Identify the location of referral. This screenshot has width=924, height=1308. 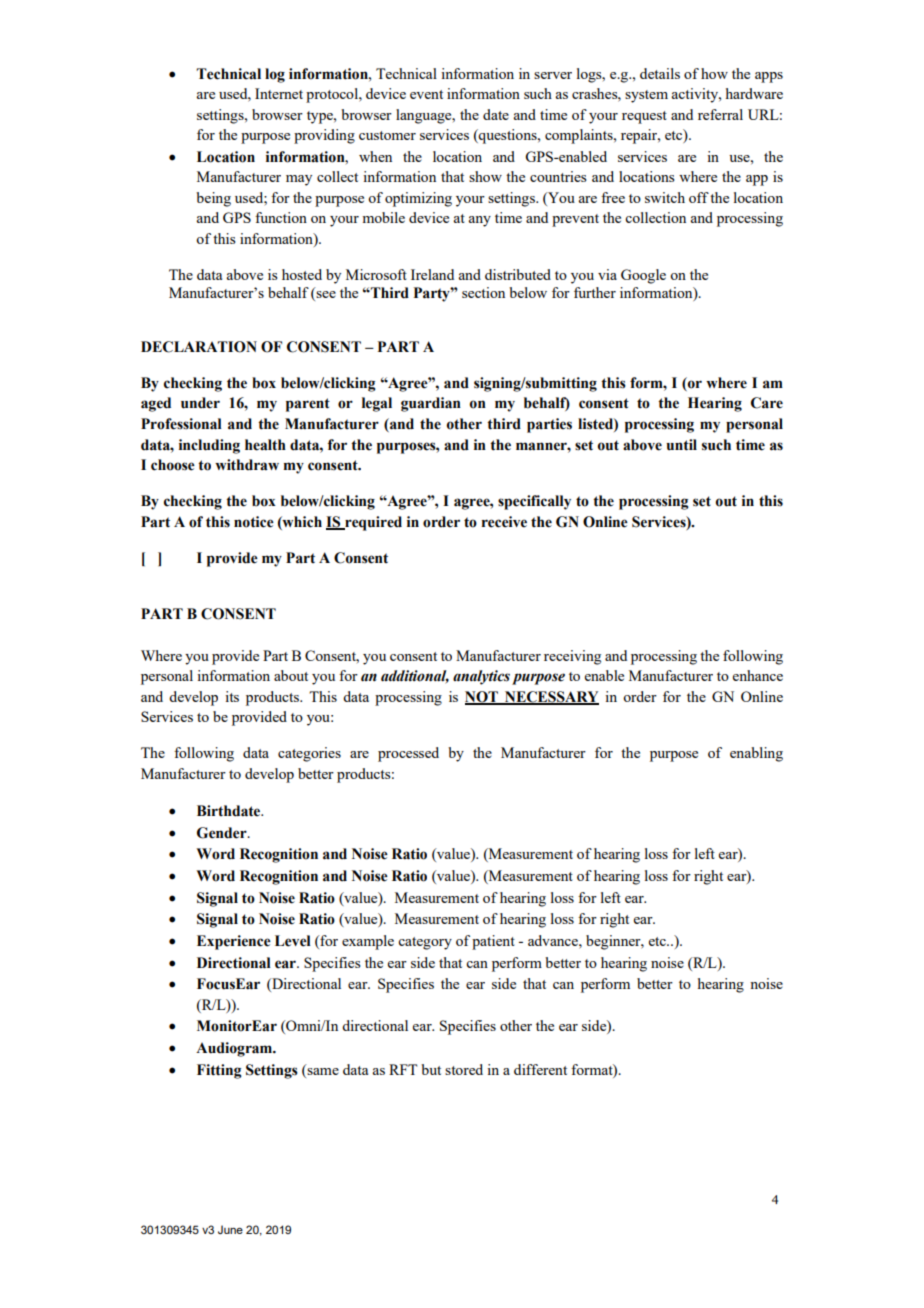
(720, 114).
